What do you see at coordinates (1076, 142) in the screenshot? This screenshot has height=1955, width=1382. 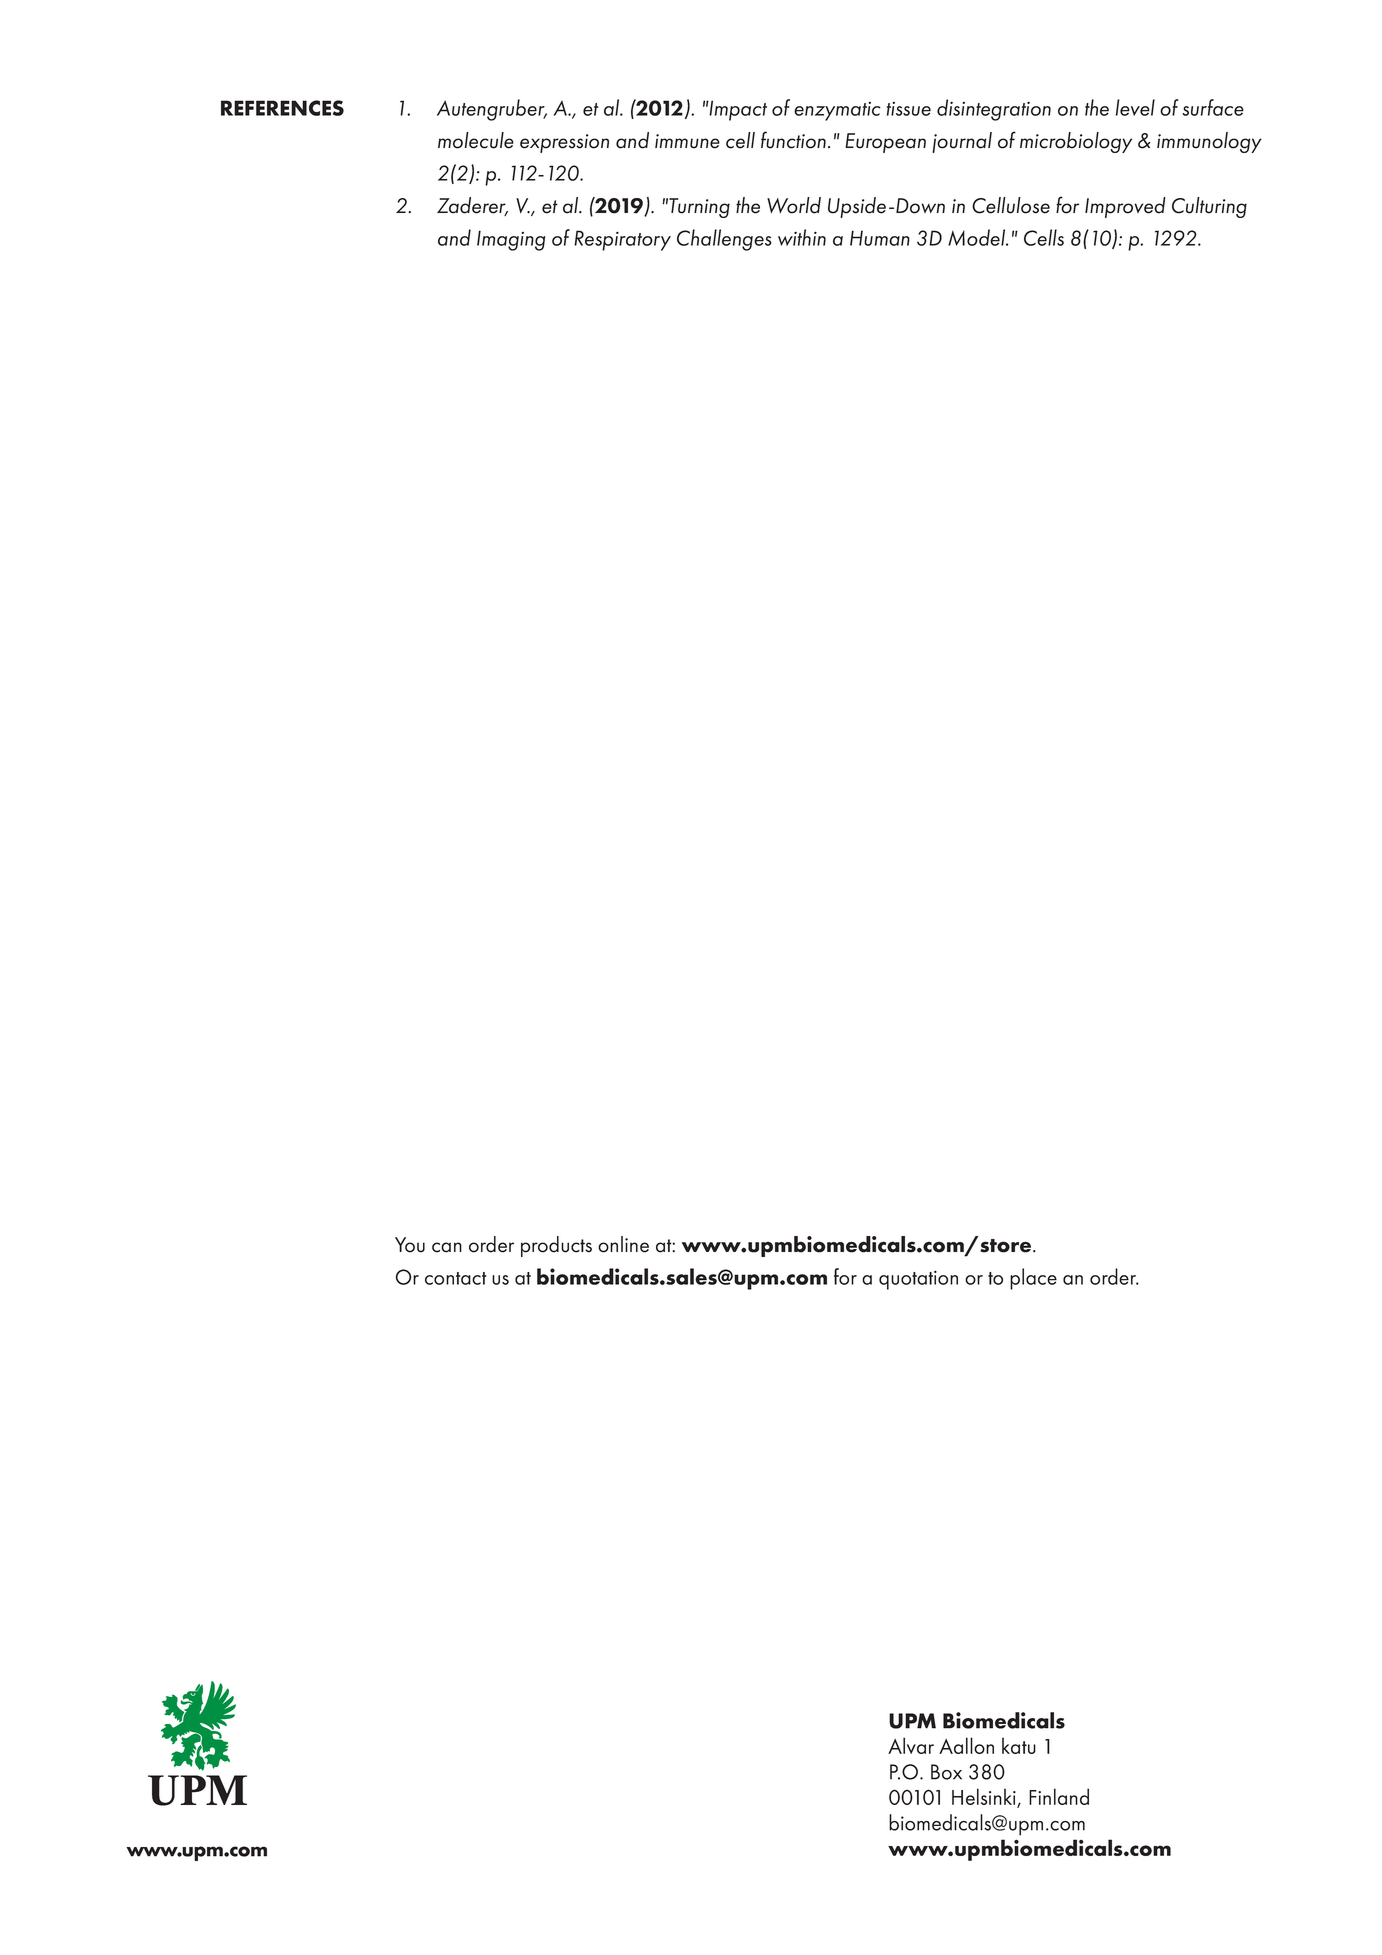 I see `microbiology` at bounding box center [1076, 142].
